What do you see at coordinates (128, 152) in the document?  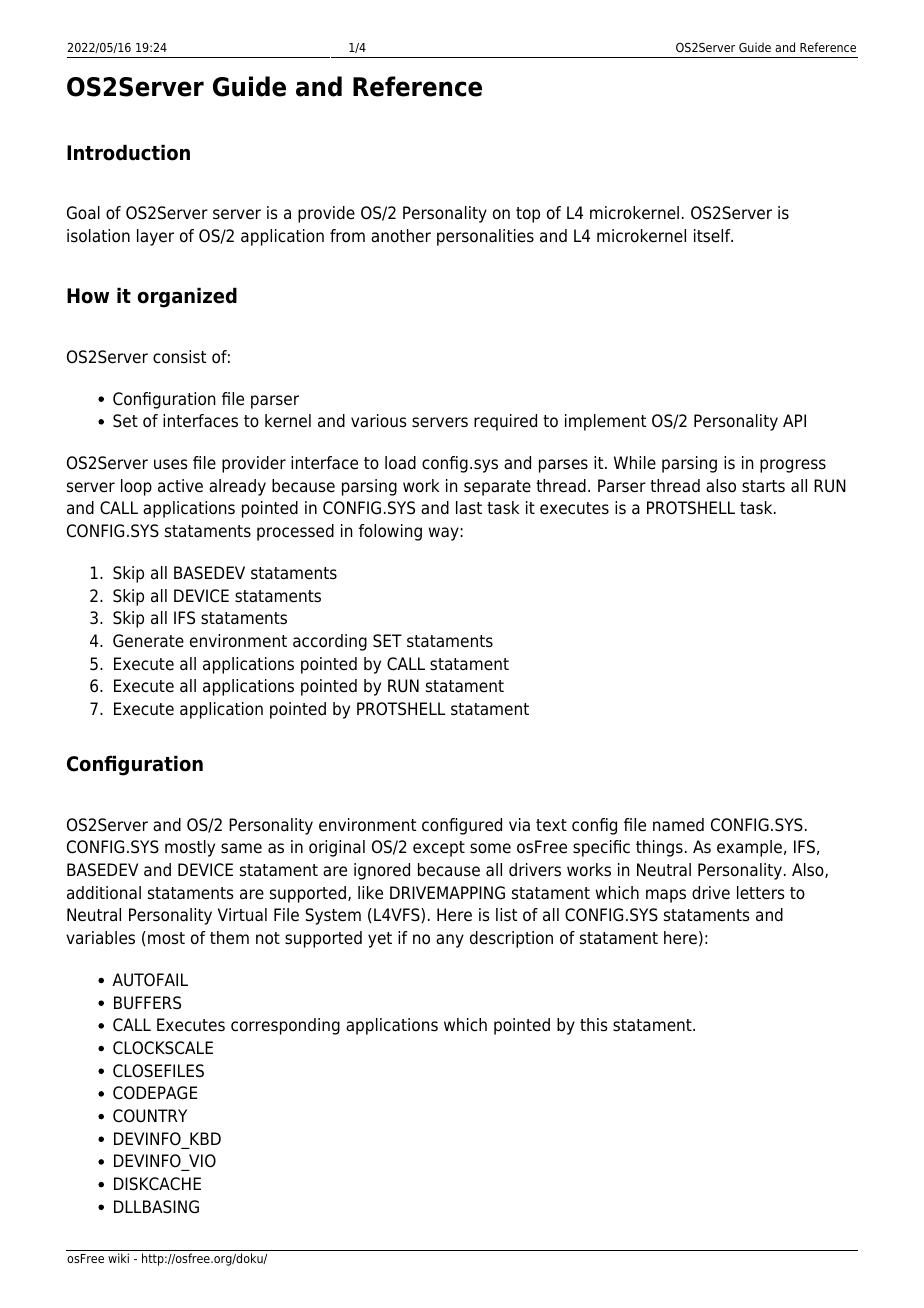 I see `Introduction` at bounding box center [128, 152].
